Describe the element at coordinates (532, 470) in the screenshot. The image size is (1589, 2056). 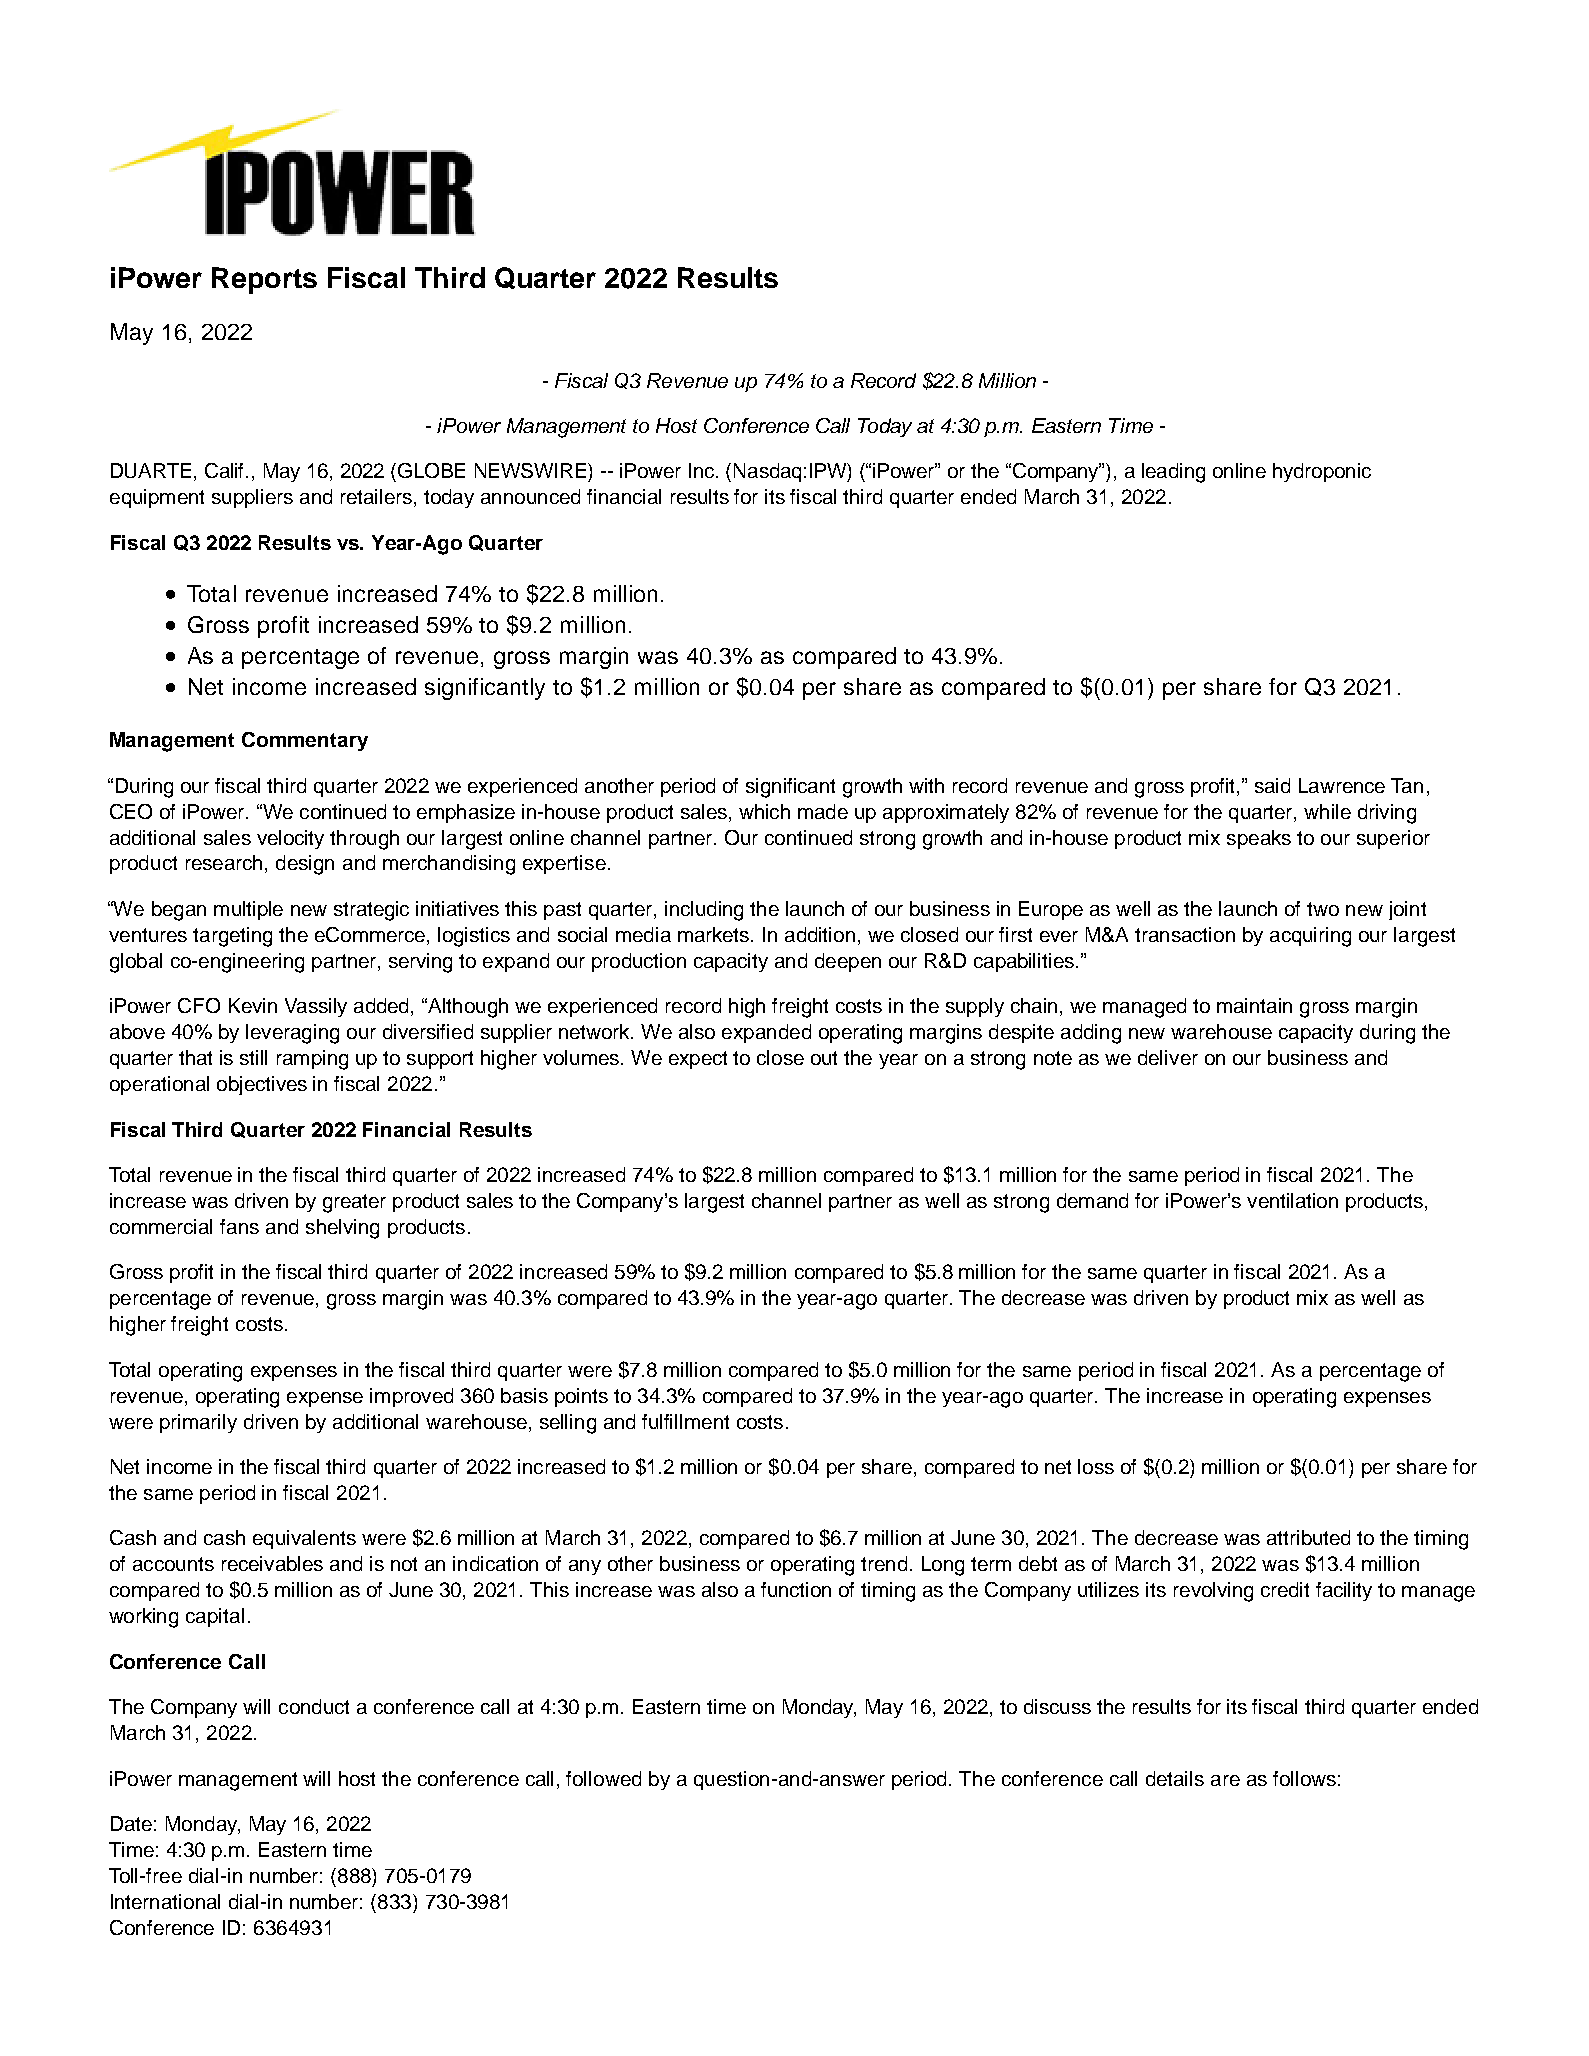
I see `NEWSWIRE` at that location.
